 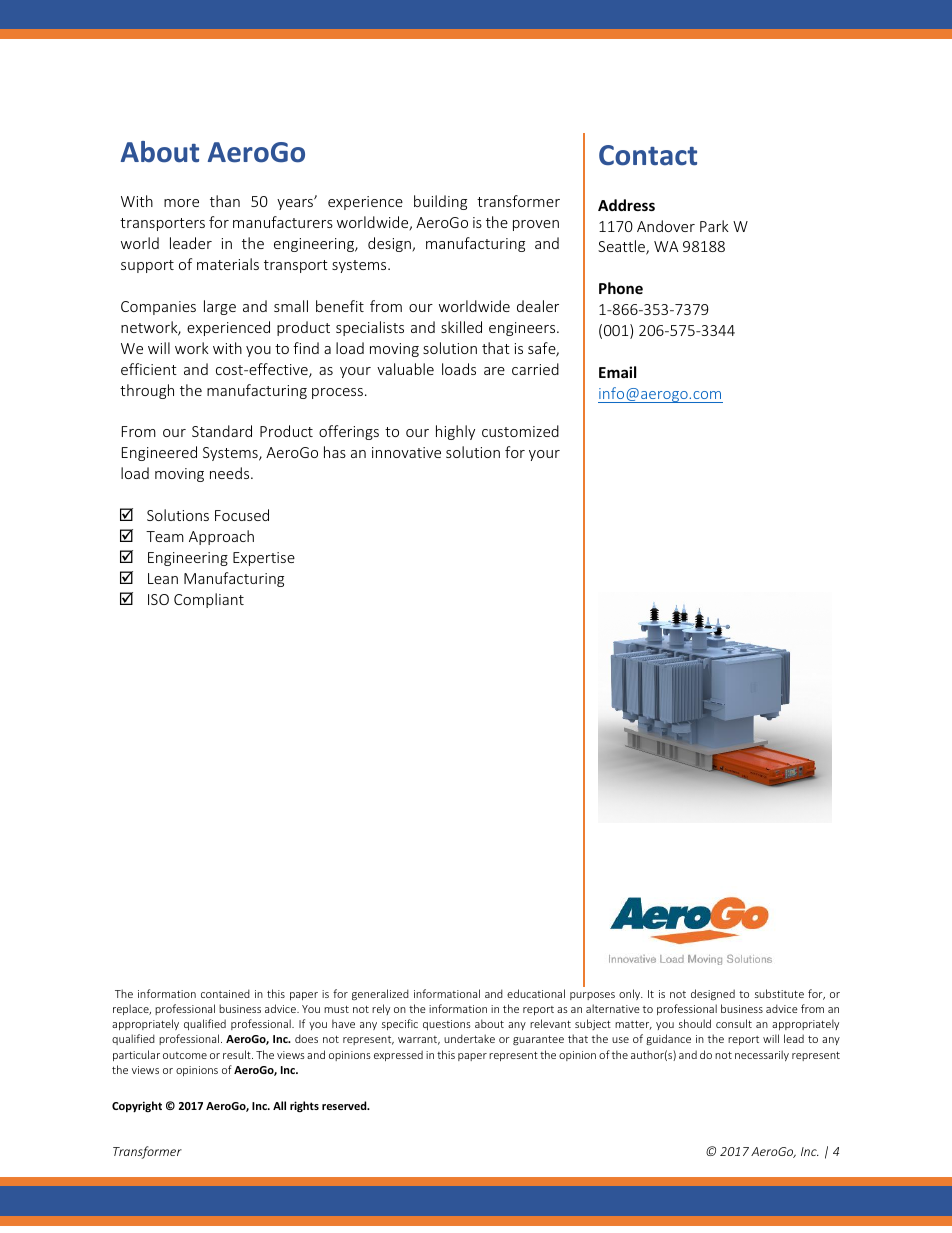 I want to click on Park, so click(x=714, y=226).
